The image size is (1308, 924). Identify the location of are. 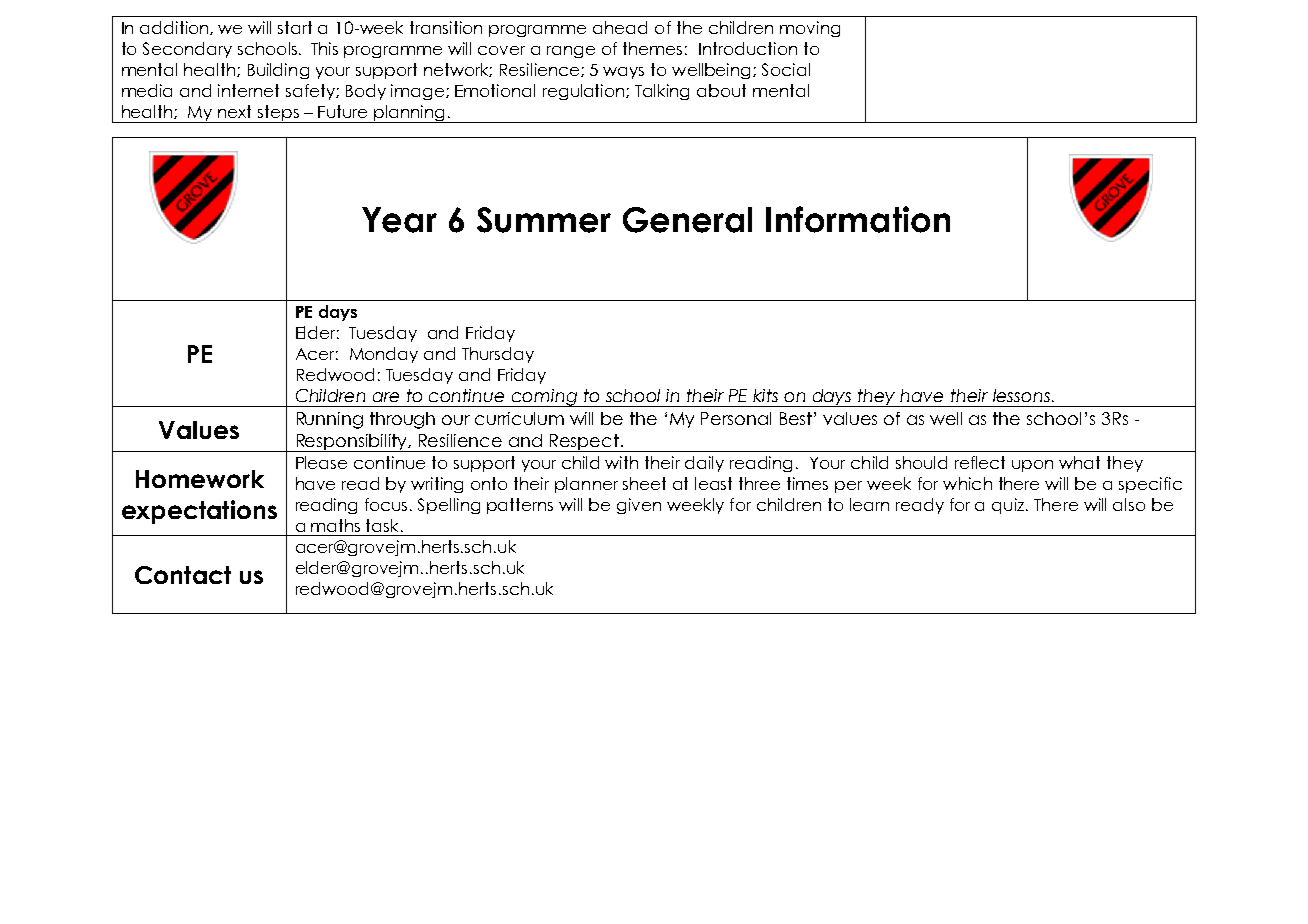
(386, 397).
